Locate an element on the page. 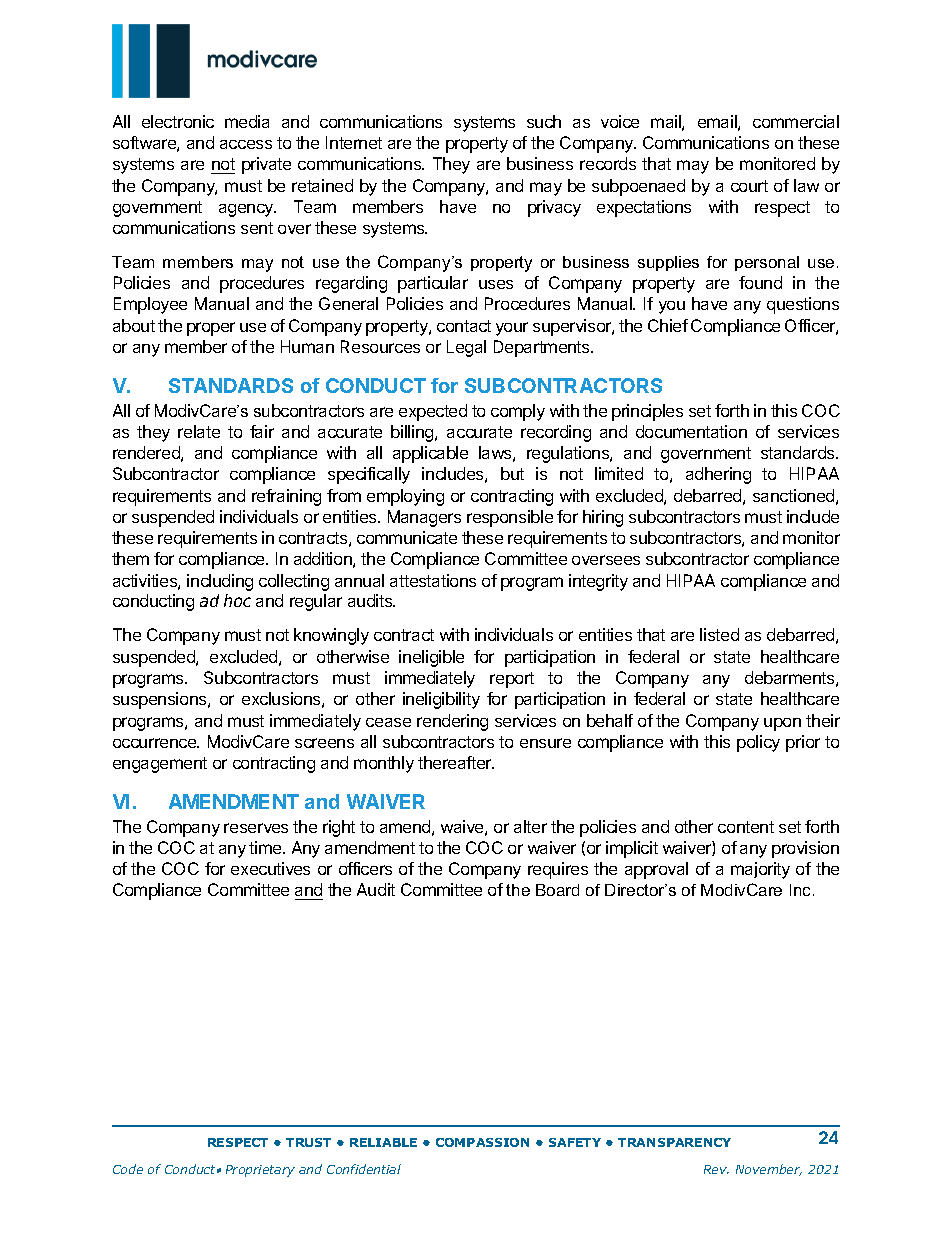 The height and width of the document is (1233, 952). access is located at coordinates (246, 144).
